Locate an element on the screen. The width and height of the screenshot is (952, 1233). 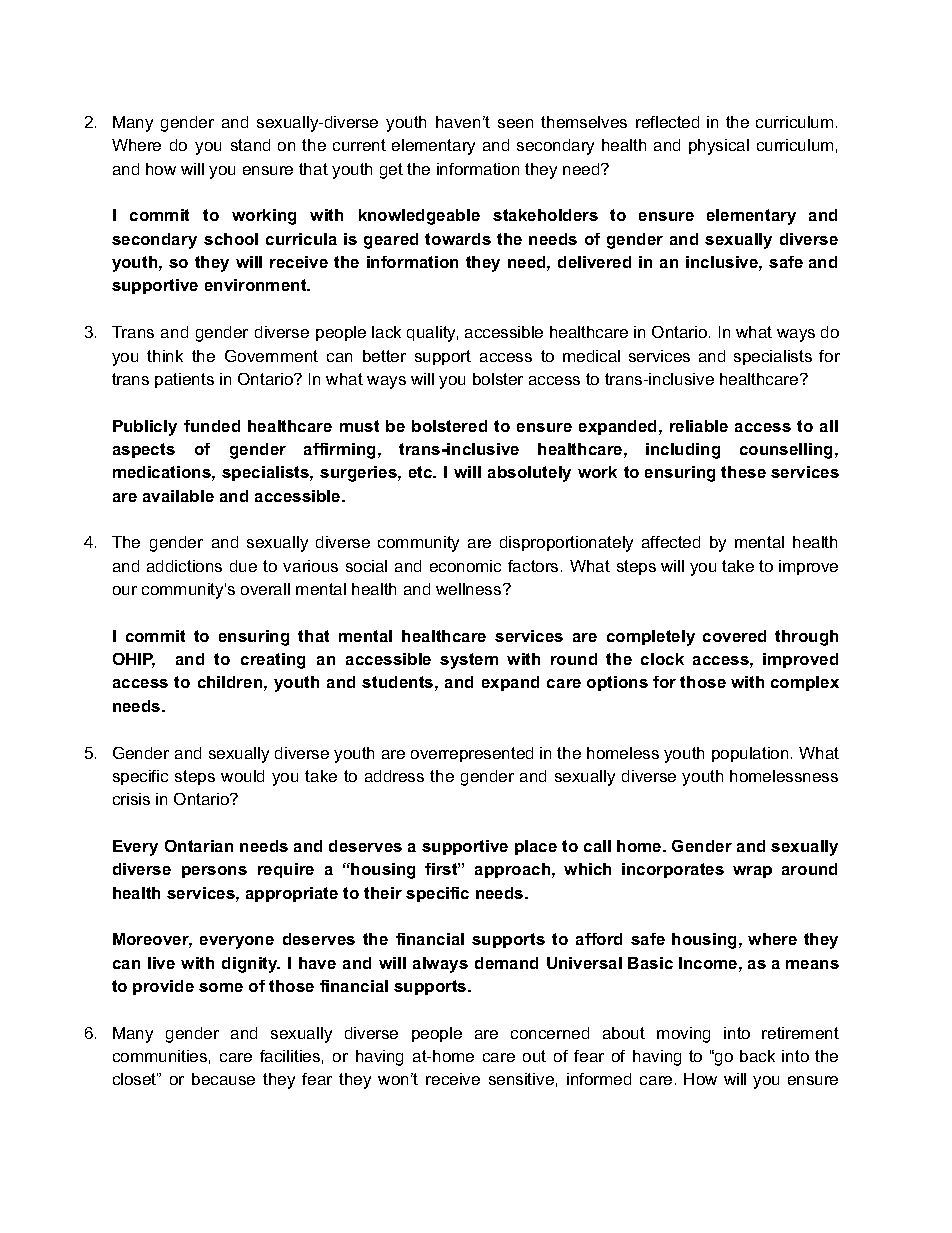
think is located at coordinates (165, 356).
